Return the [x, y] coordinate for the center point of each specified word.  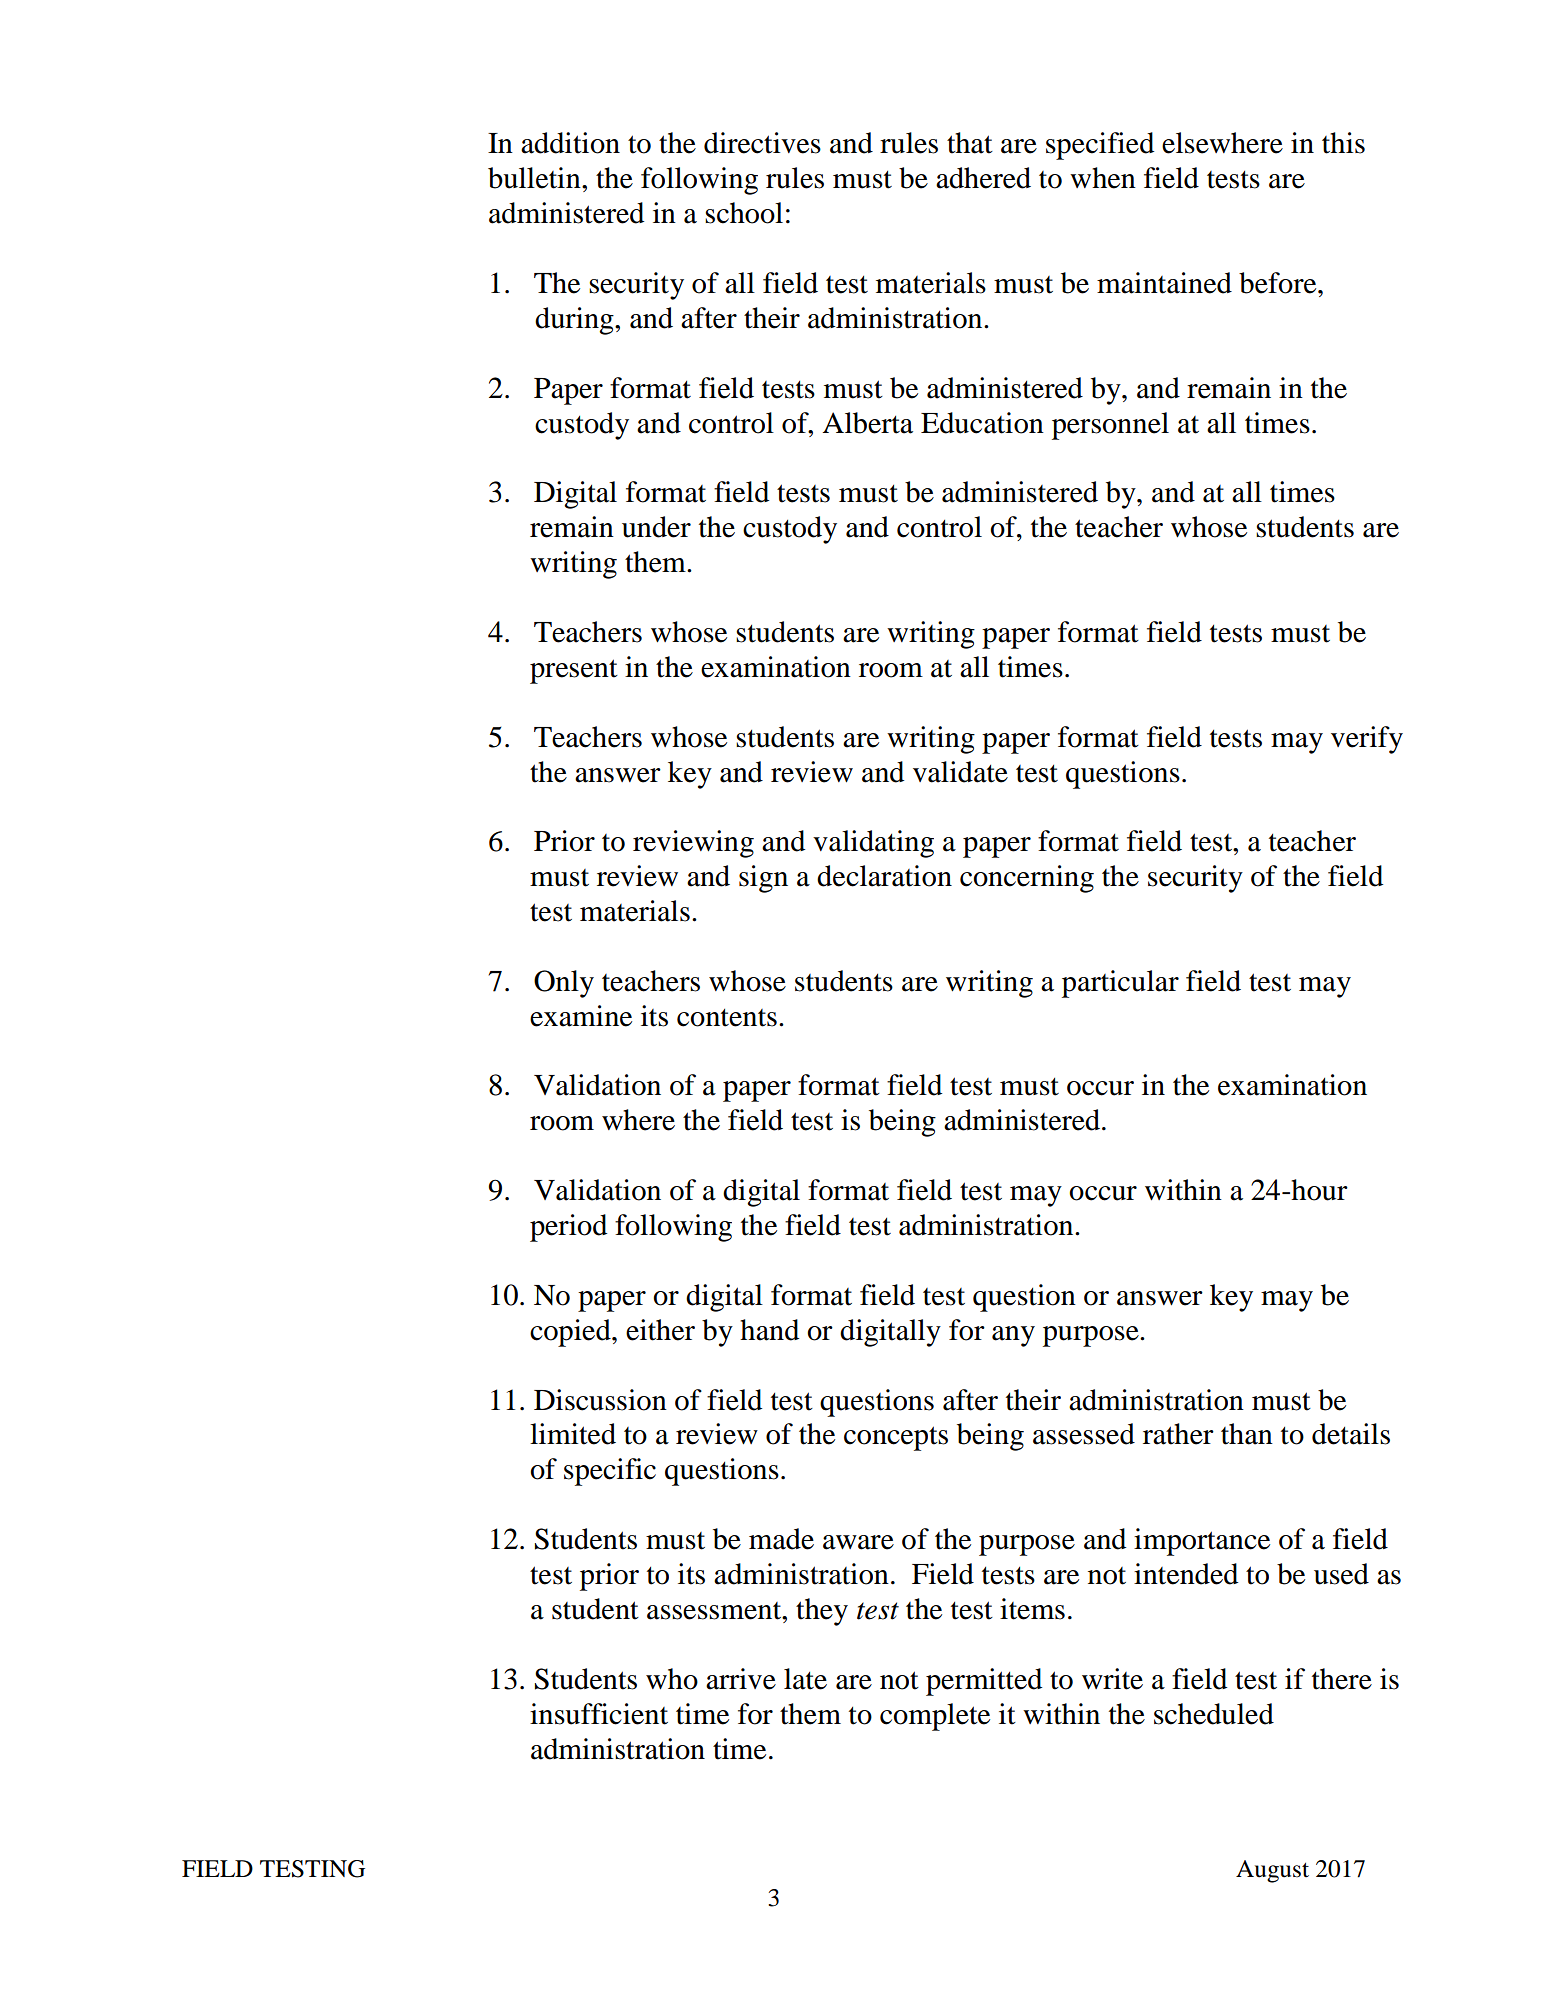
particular [1120, 984]
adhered [983, 178]
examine [581, 1016]
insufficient [599, 1714]
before [1279, 283]
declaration [884, 876]
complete [935, 1717]
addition [570, 143]
